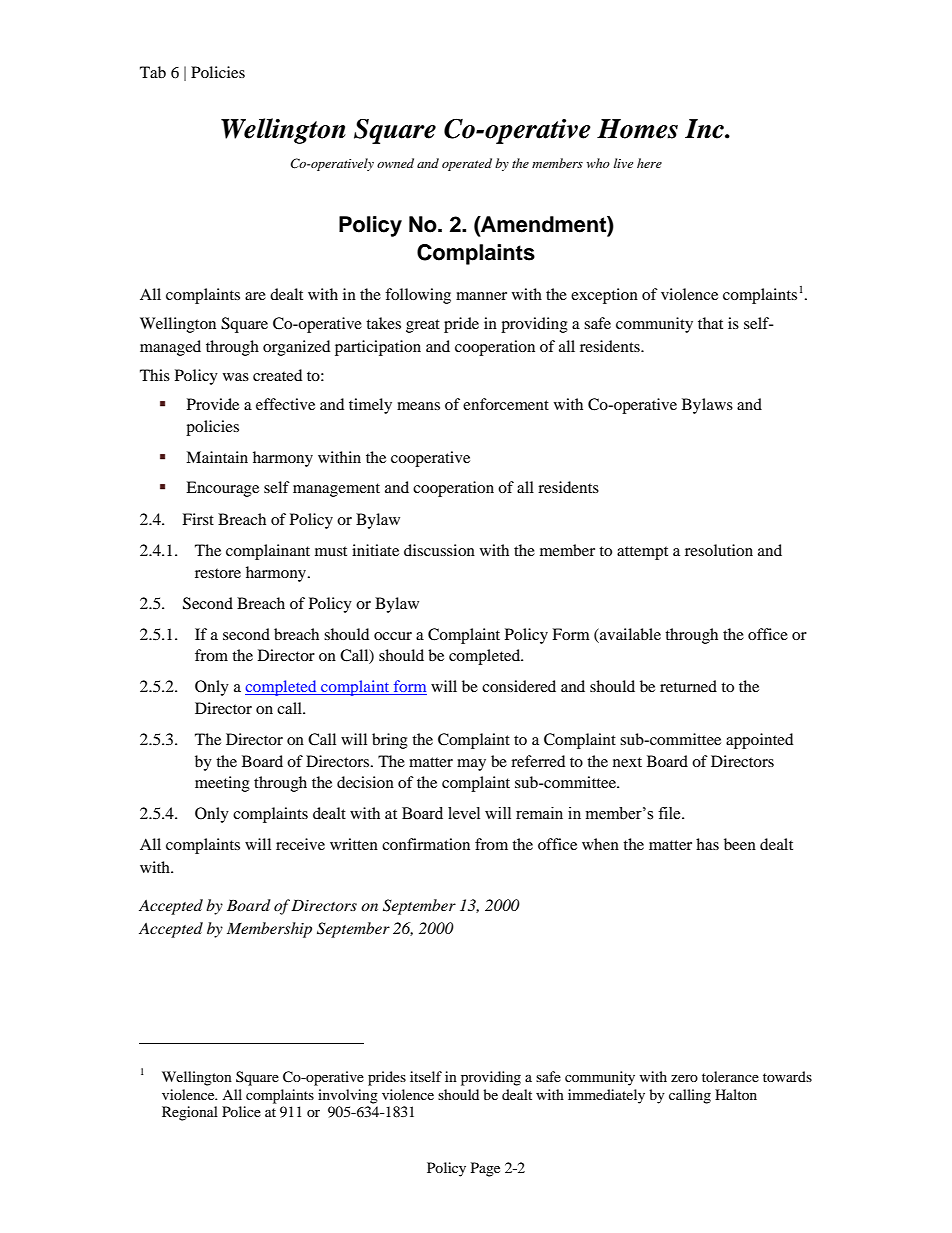 The height and width of the document is (1233, 952). Describe the element at coordinates (218, 573) in the document. I see `restore` at that location.
